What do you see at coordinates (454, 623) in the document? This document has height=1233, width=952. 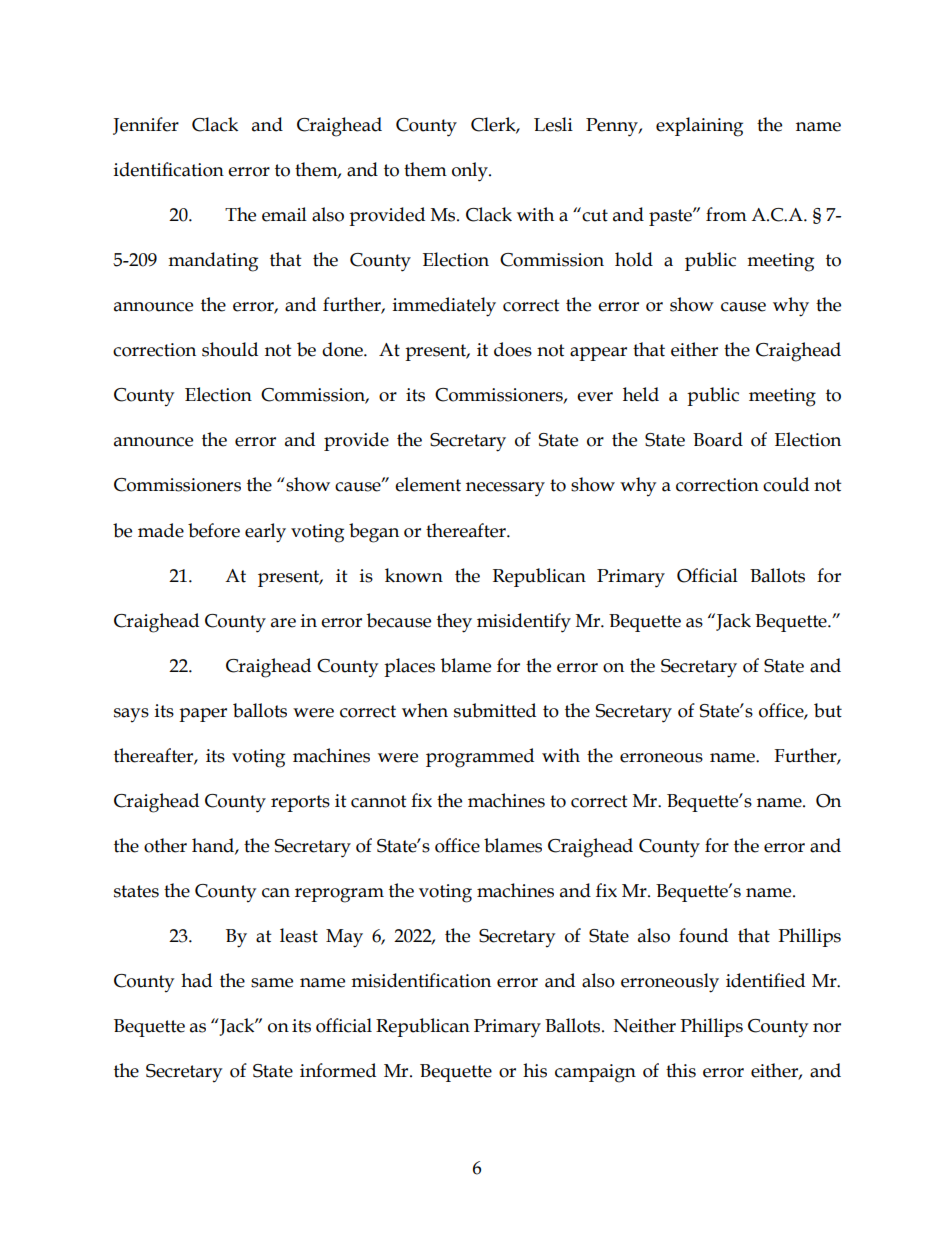 I see `they` at bounding box center [454, 623].
